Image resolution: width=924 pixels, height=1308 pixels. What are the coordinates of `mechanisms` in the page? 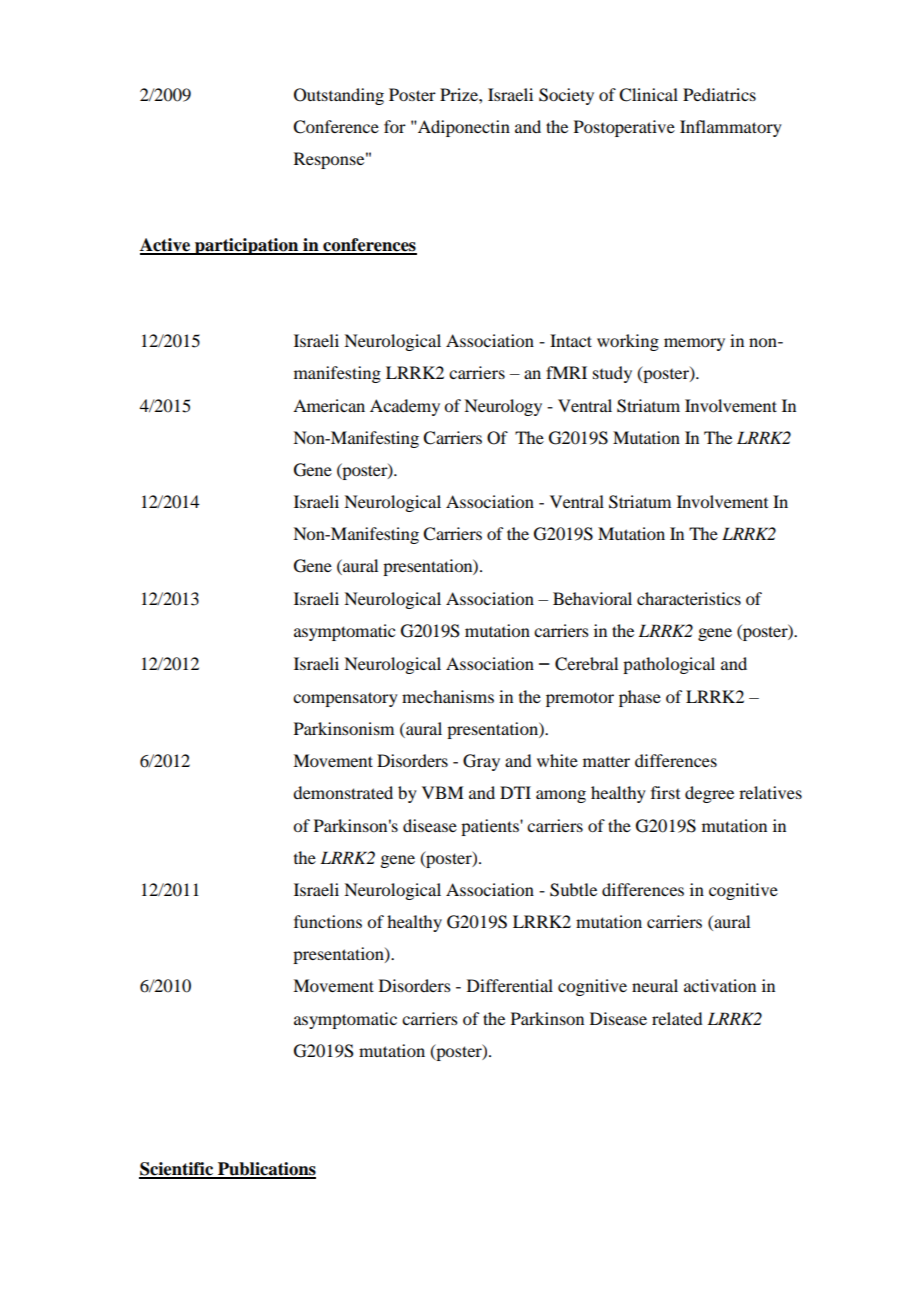 It's located at (448, 696).
